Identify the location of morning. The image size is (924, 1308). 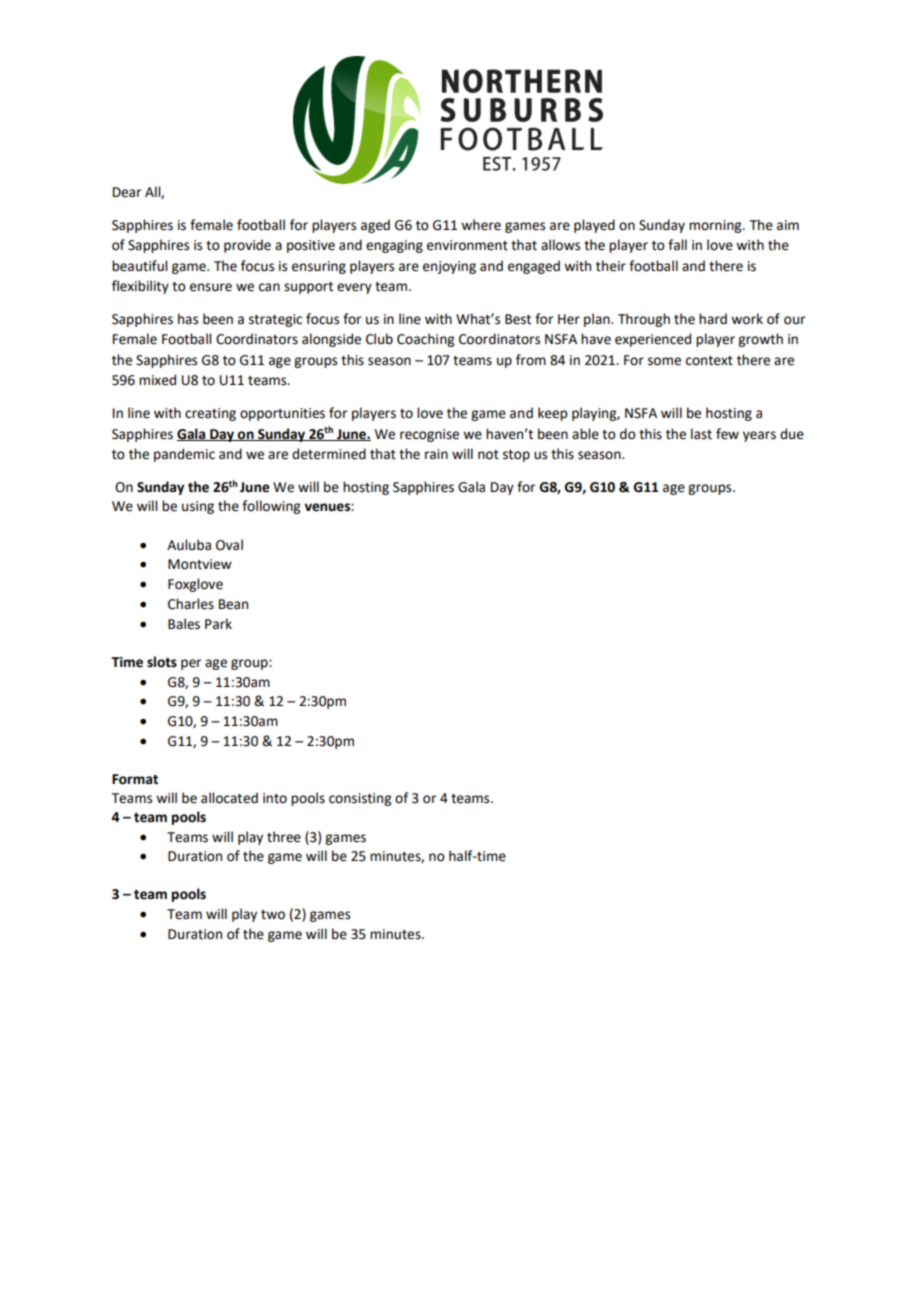
(716, 226).
